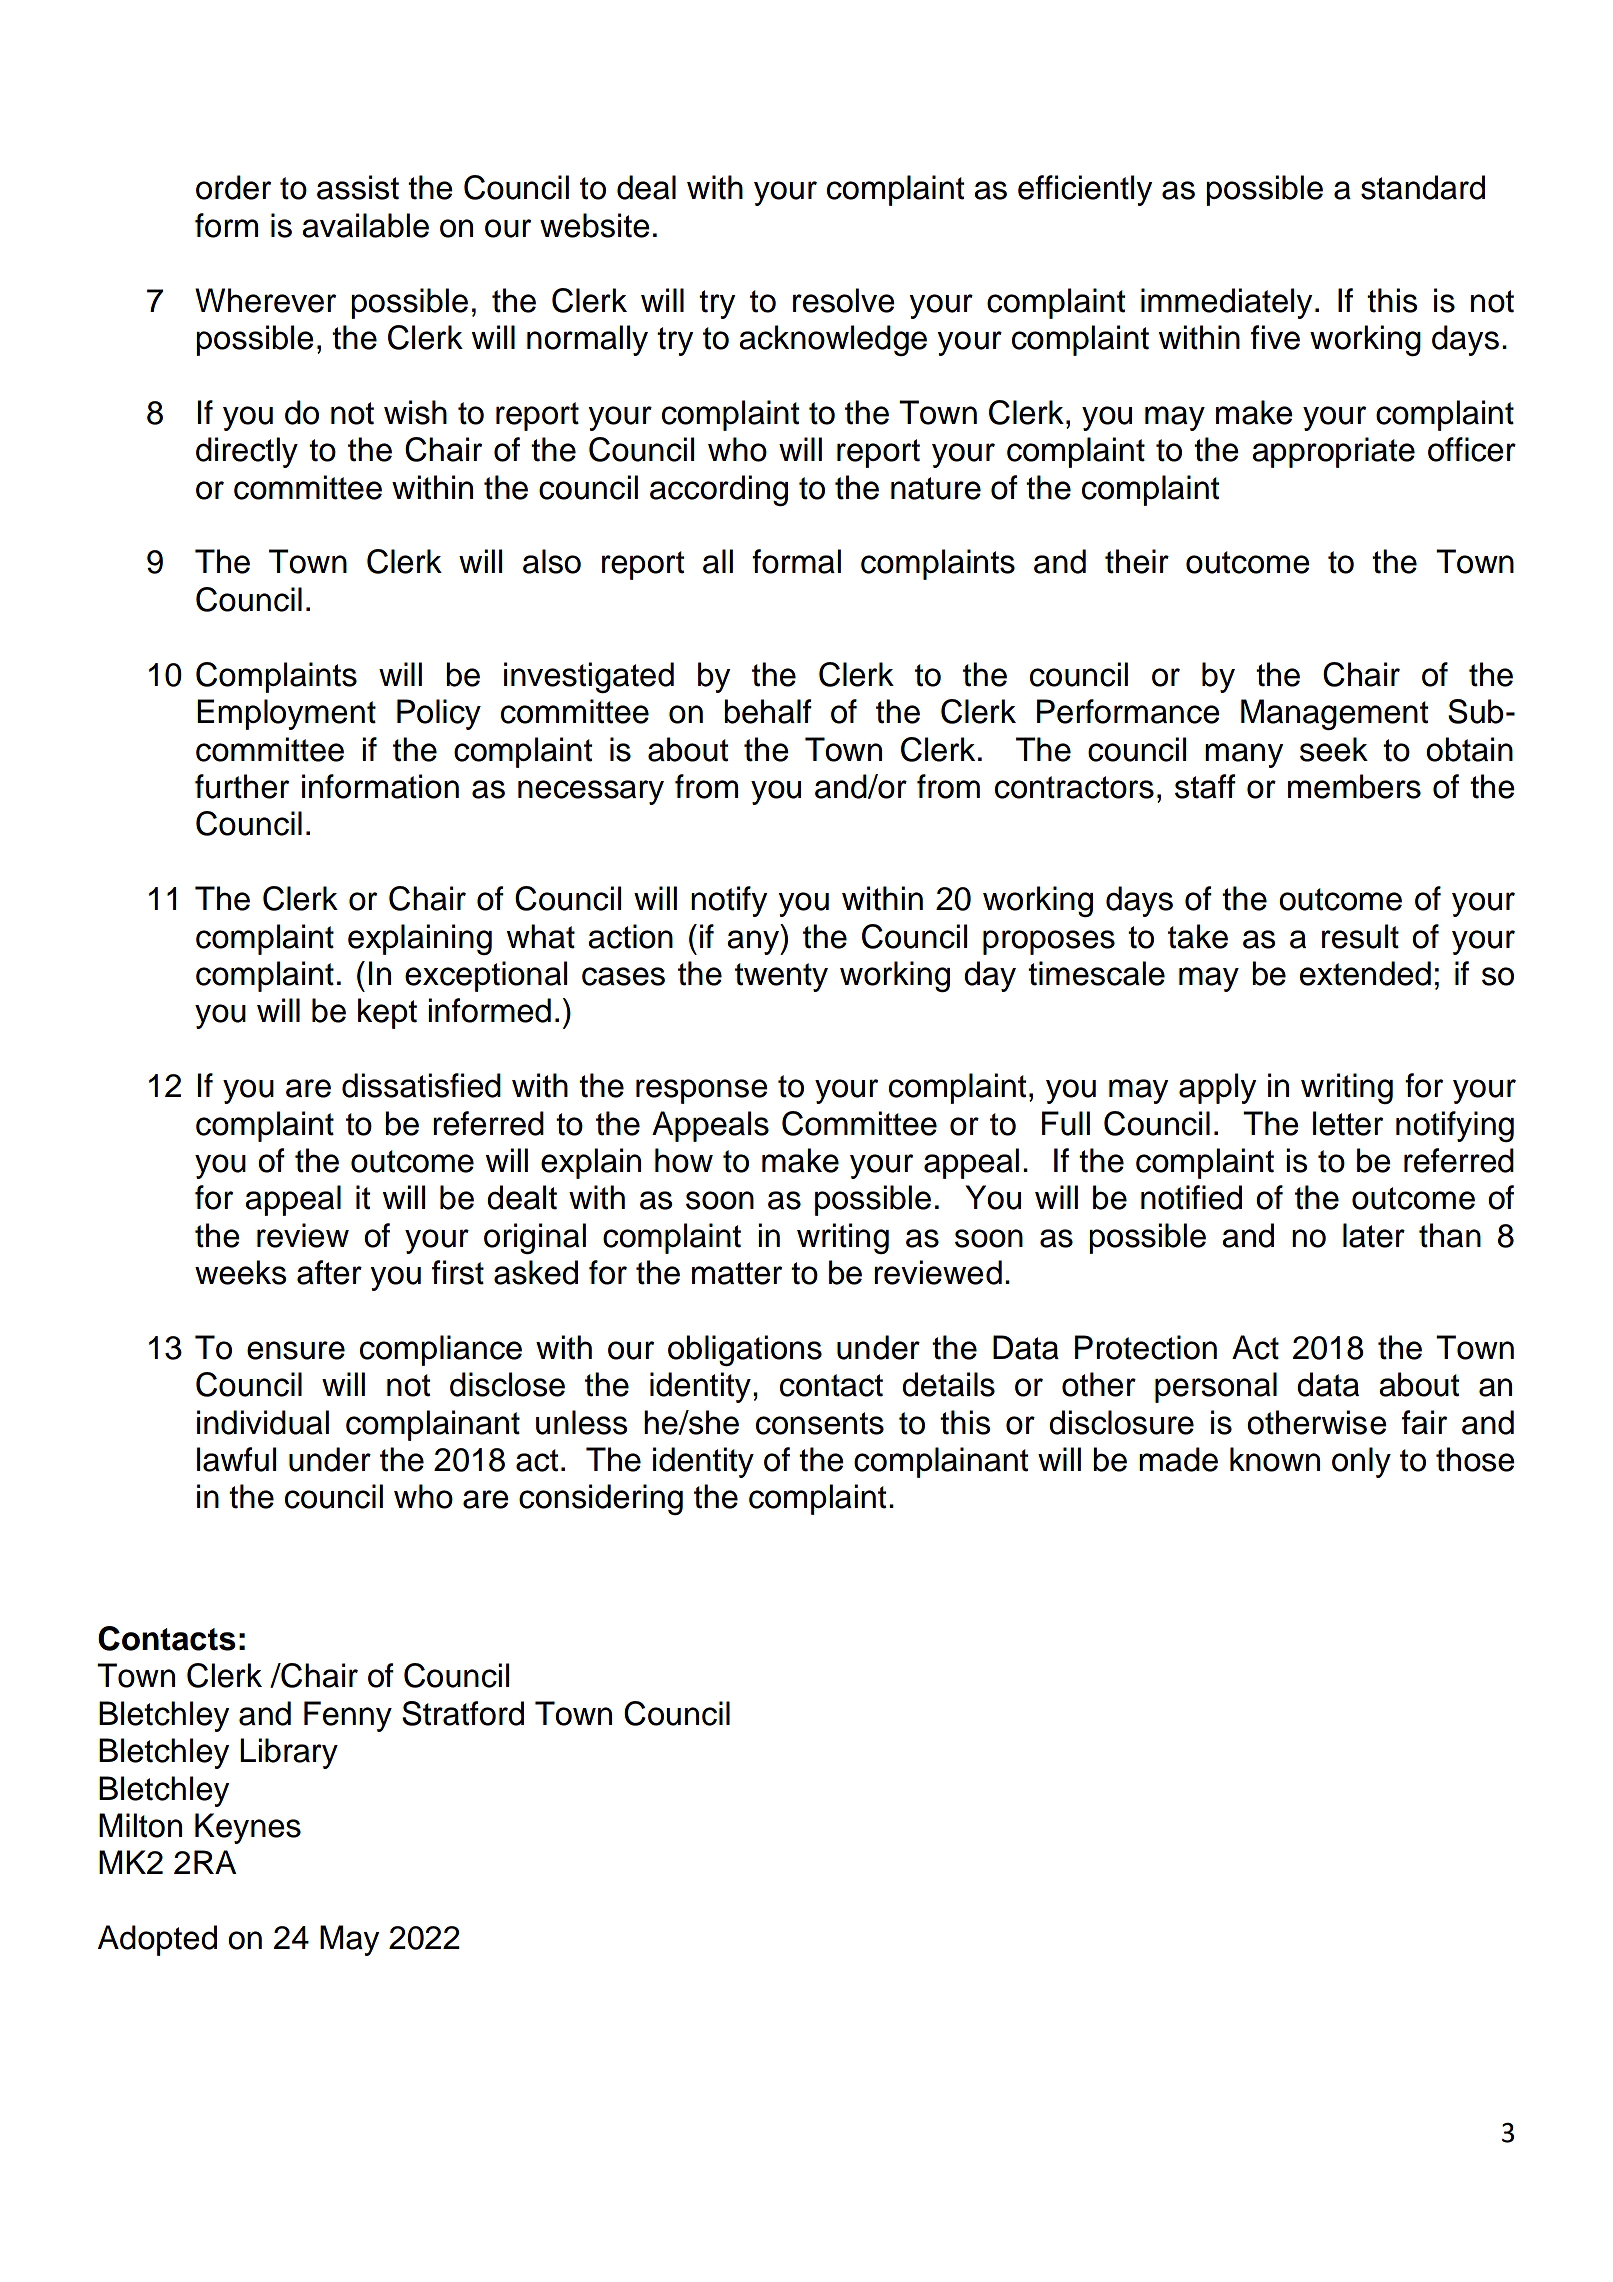  I want to click on Keynes, so click(248, 1828).
